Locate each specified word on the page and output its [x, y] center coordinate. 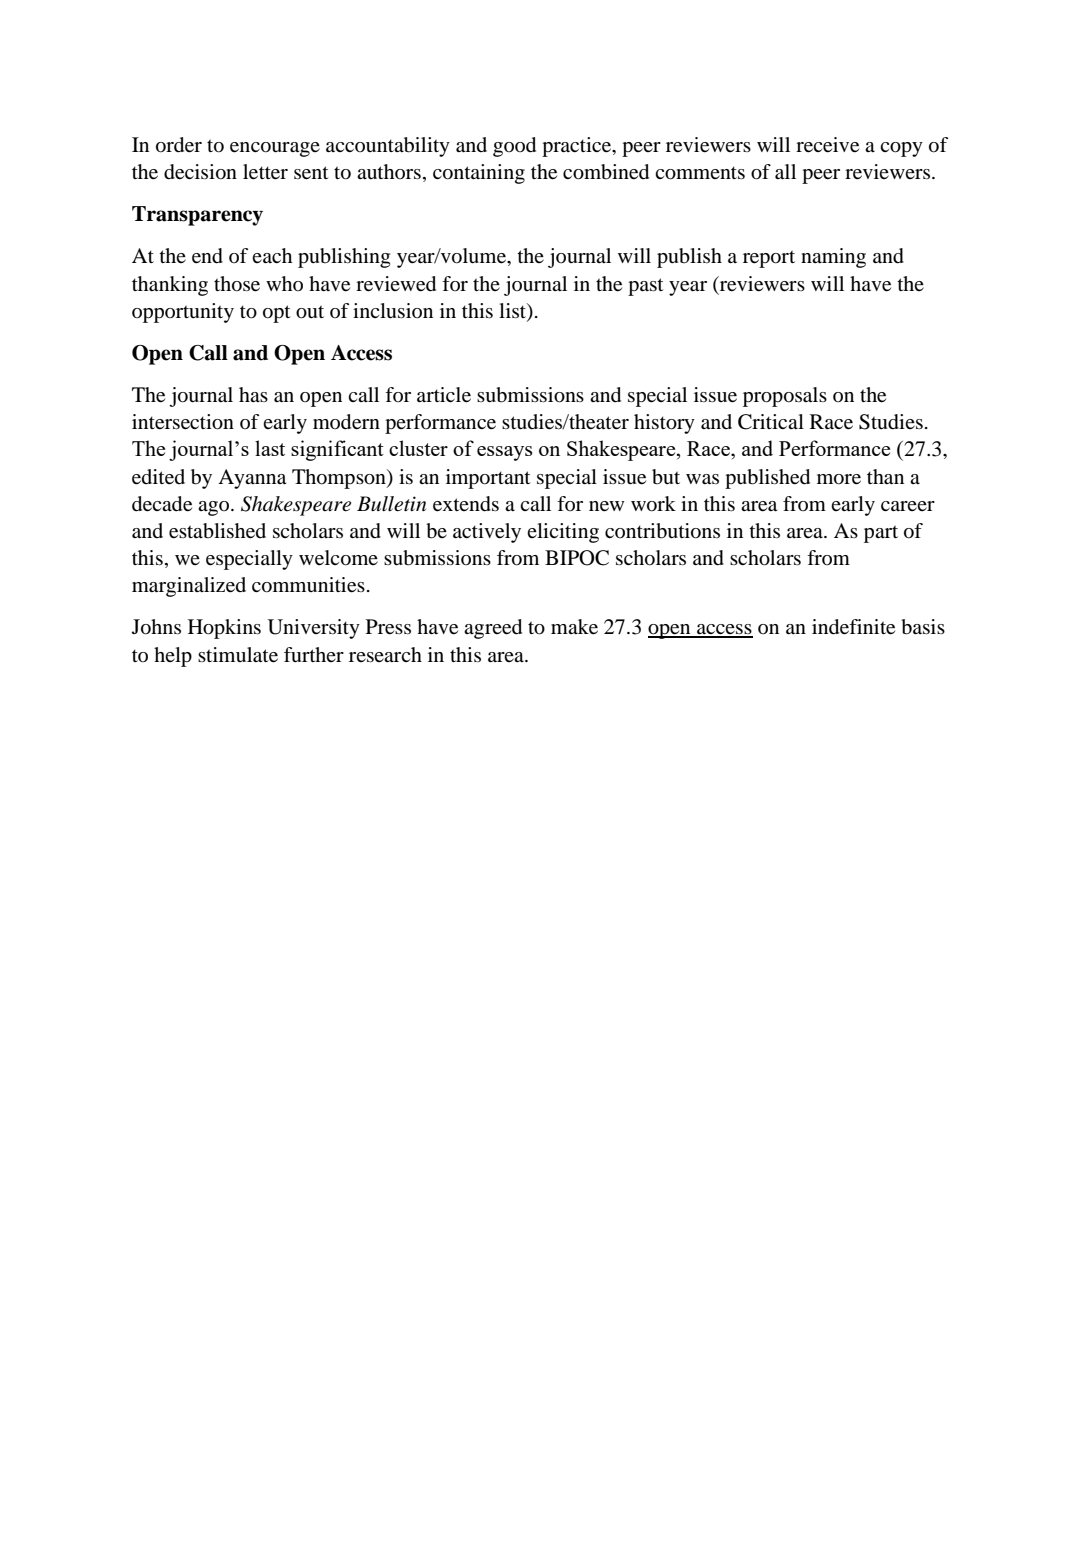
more [839, 479]
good [514, 147]
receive [827, 145]
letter [265, 172]
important [488, 479]
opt [277, 314]
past [646, 287]
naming [833, 258]
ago [215, 508]
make [574, 627]
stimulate [238, 655]
